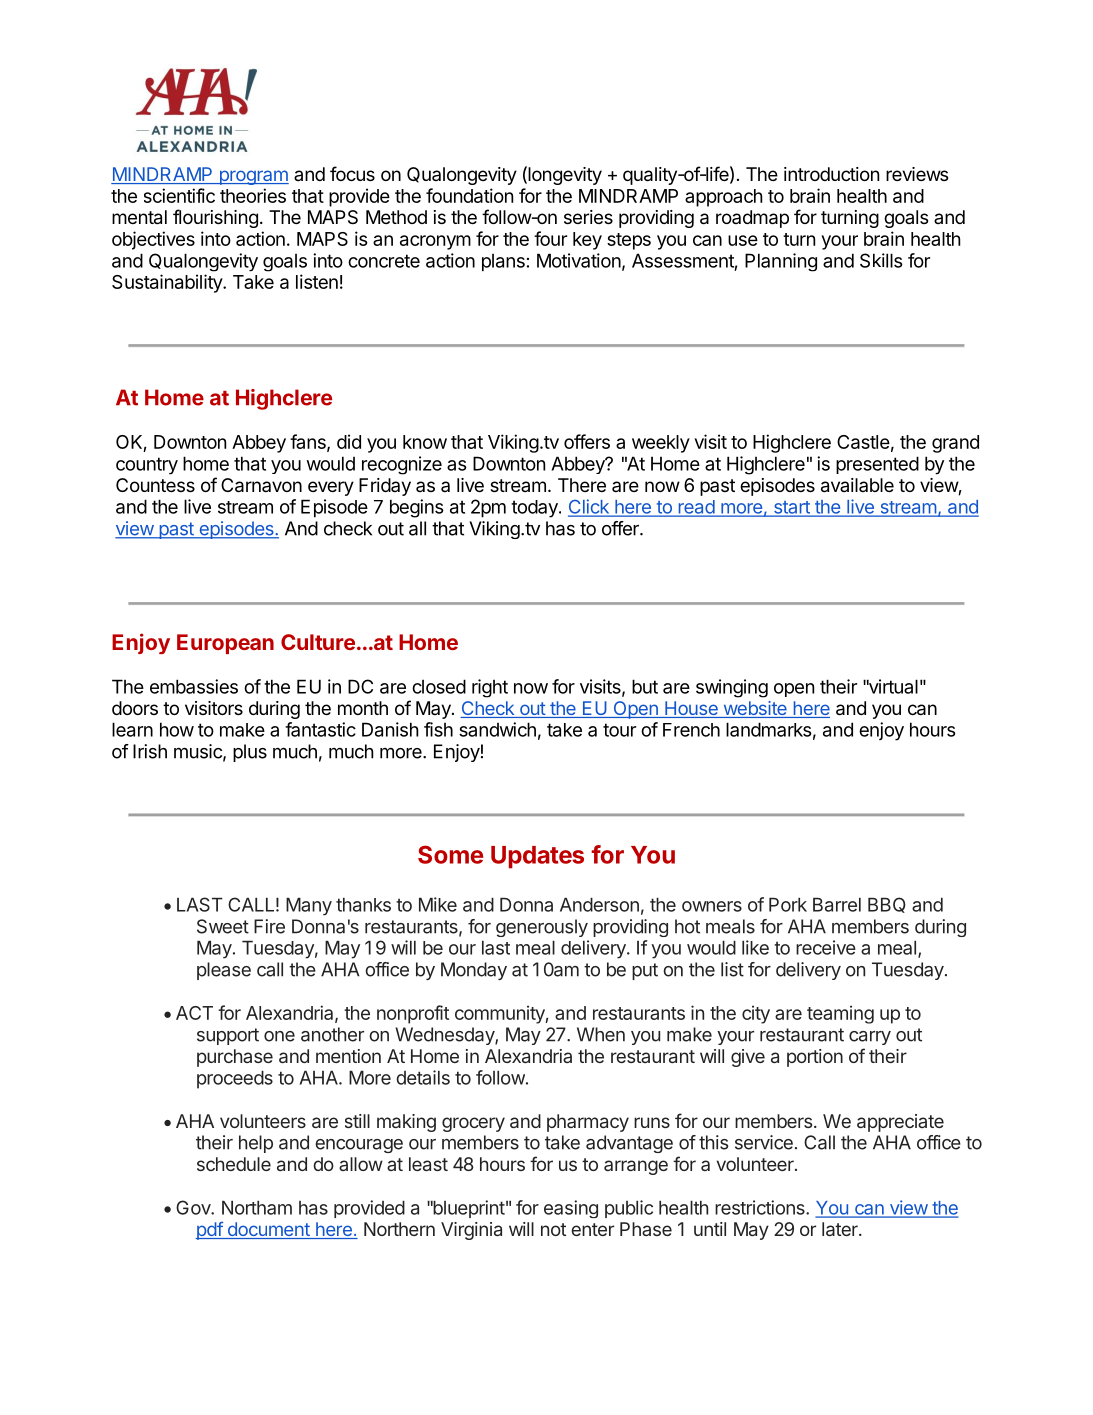  Describe the element at coordinates (535, 509) in the screenshot. I see `today` at that location.
